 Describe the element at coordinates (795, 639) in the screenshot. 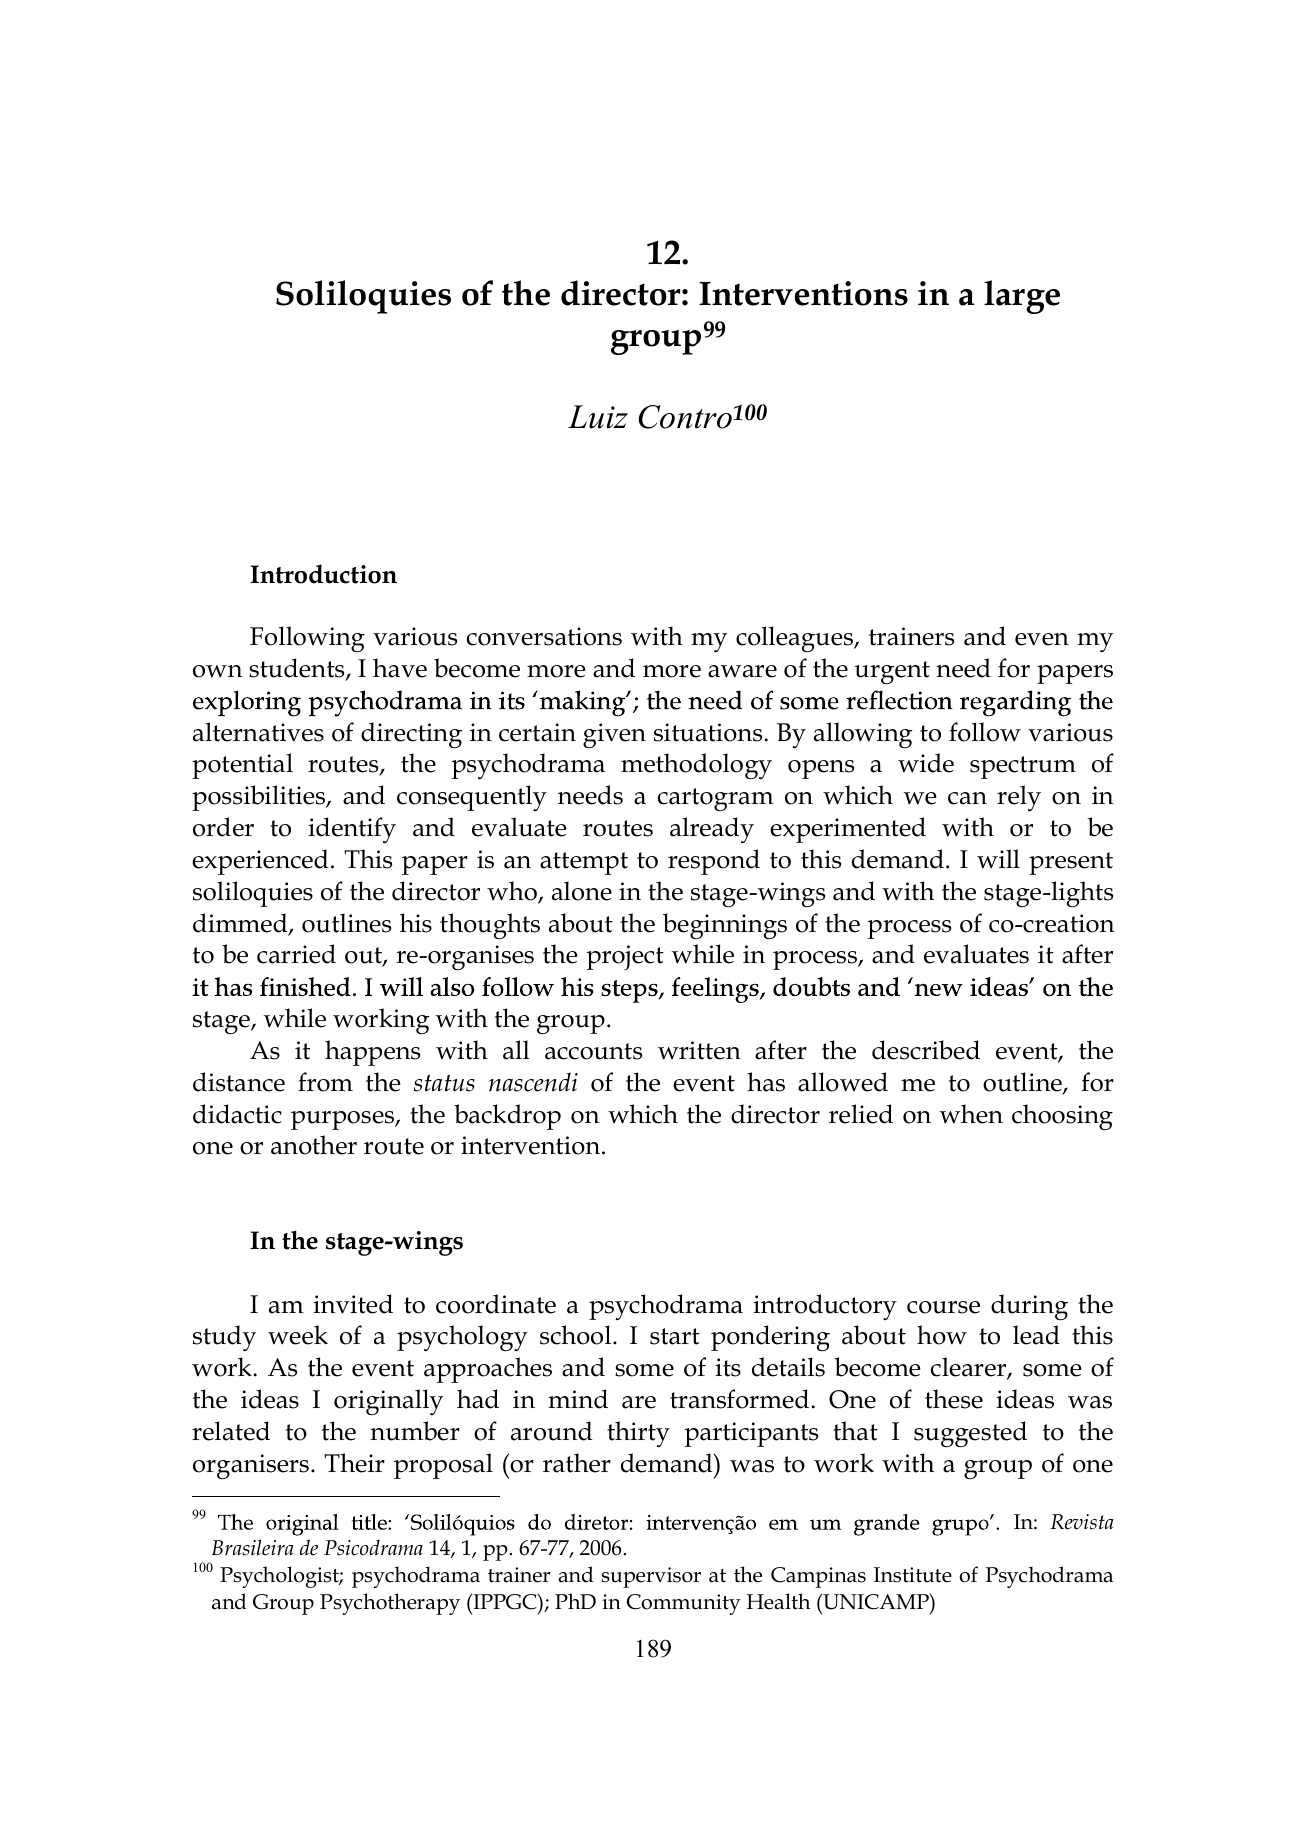

I see `colleagues` at that location.
